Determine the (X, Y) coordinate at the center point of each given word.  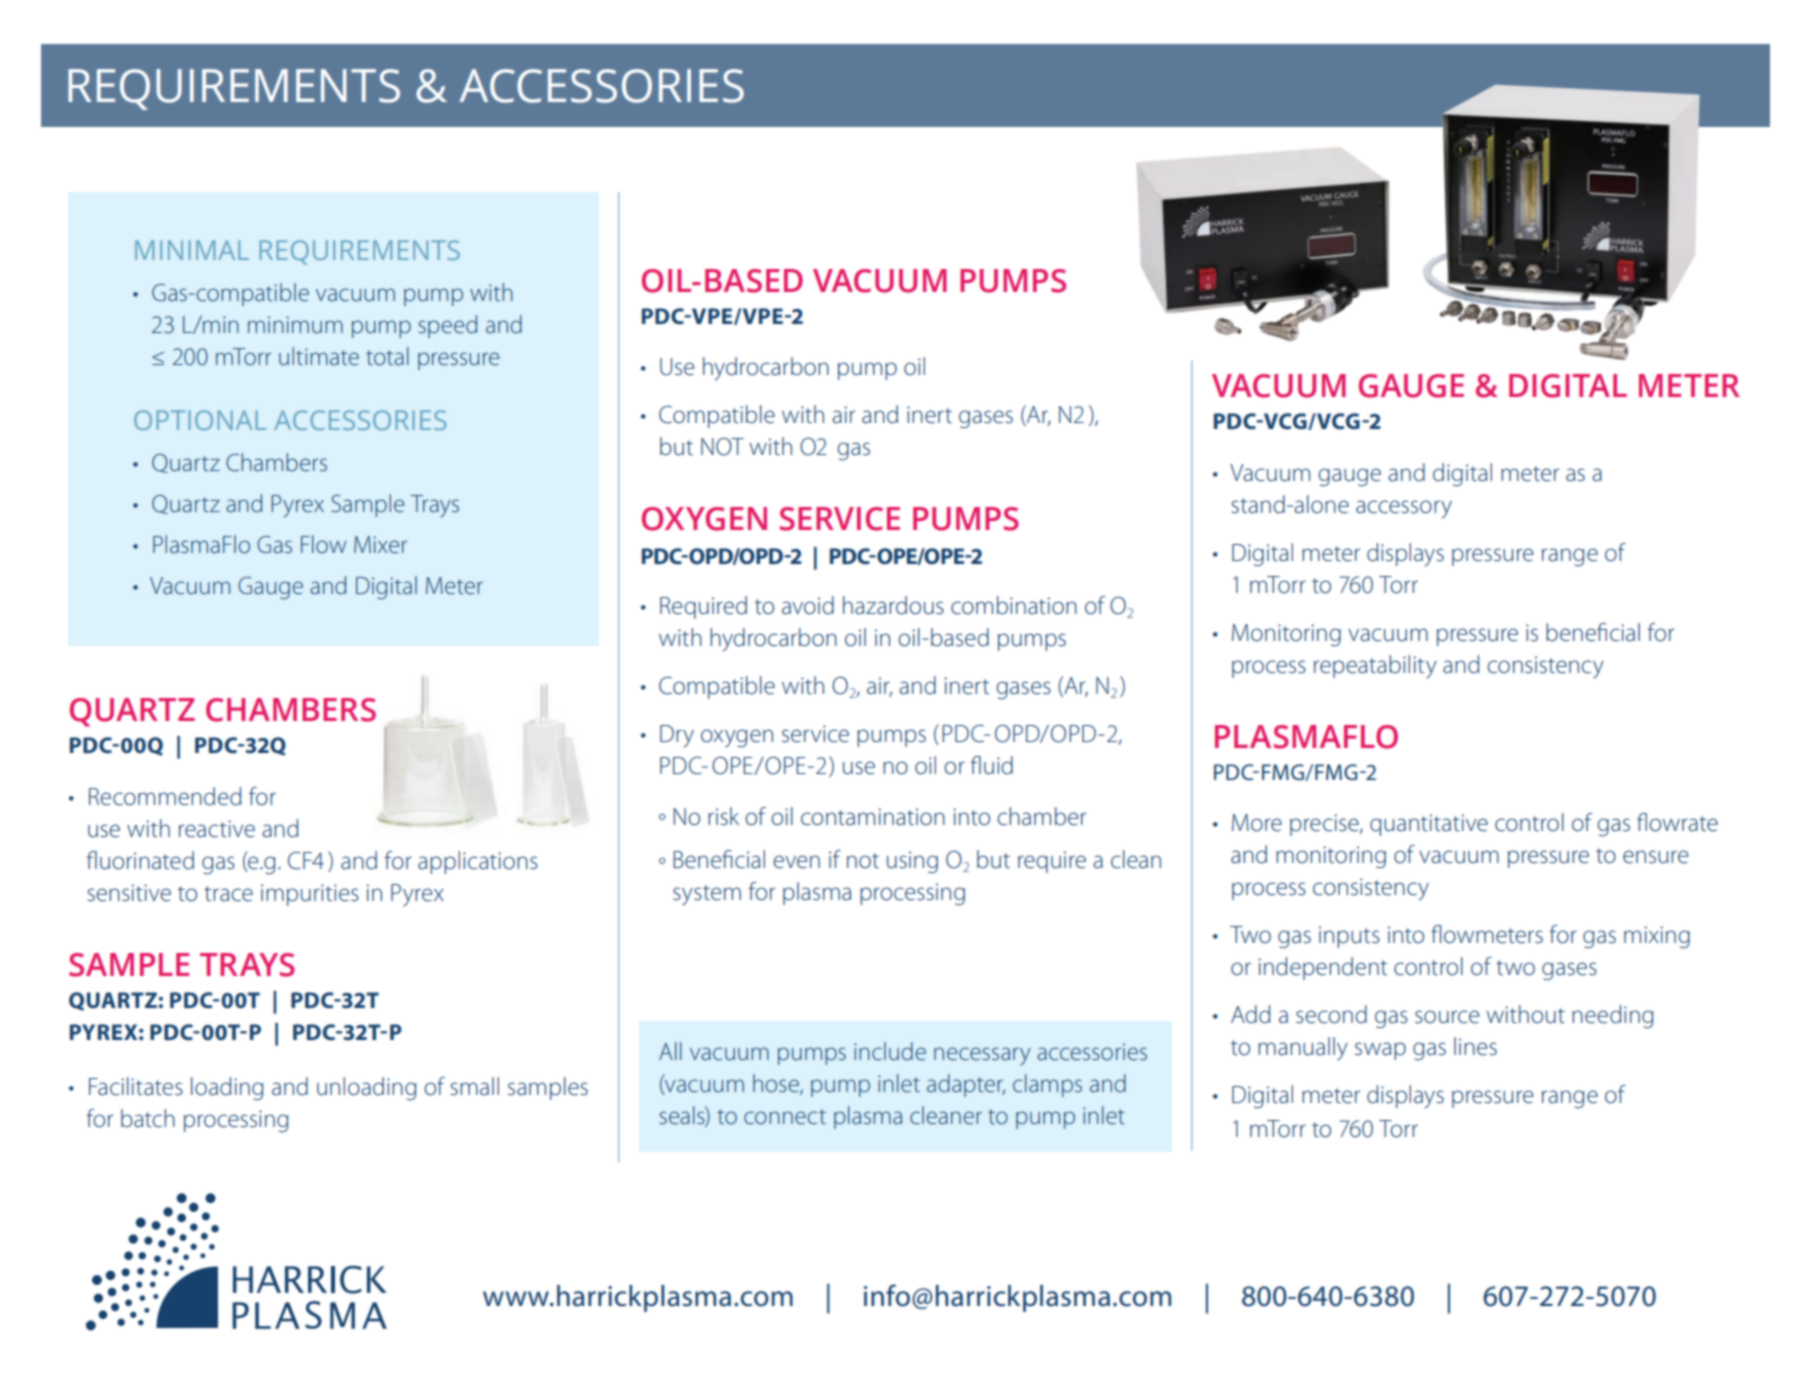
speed (447, 326)
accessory (1404, 509)
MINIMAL (192, 250)
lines (1475, 1046)
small (474, 1086)
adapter (966, 1085)
